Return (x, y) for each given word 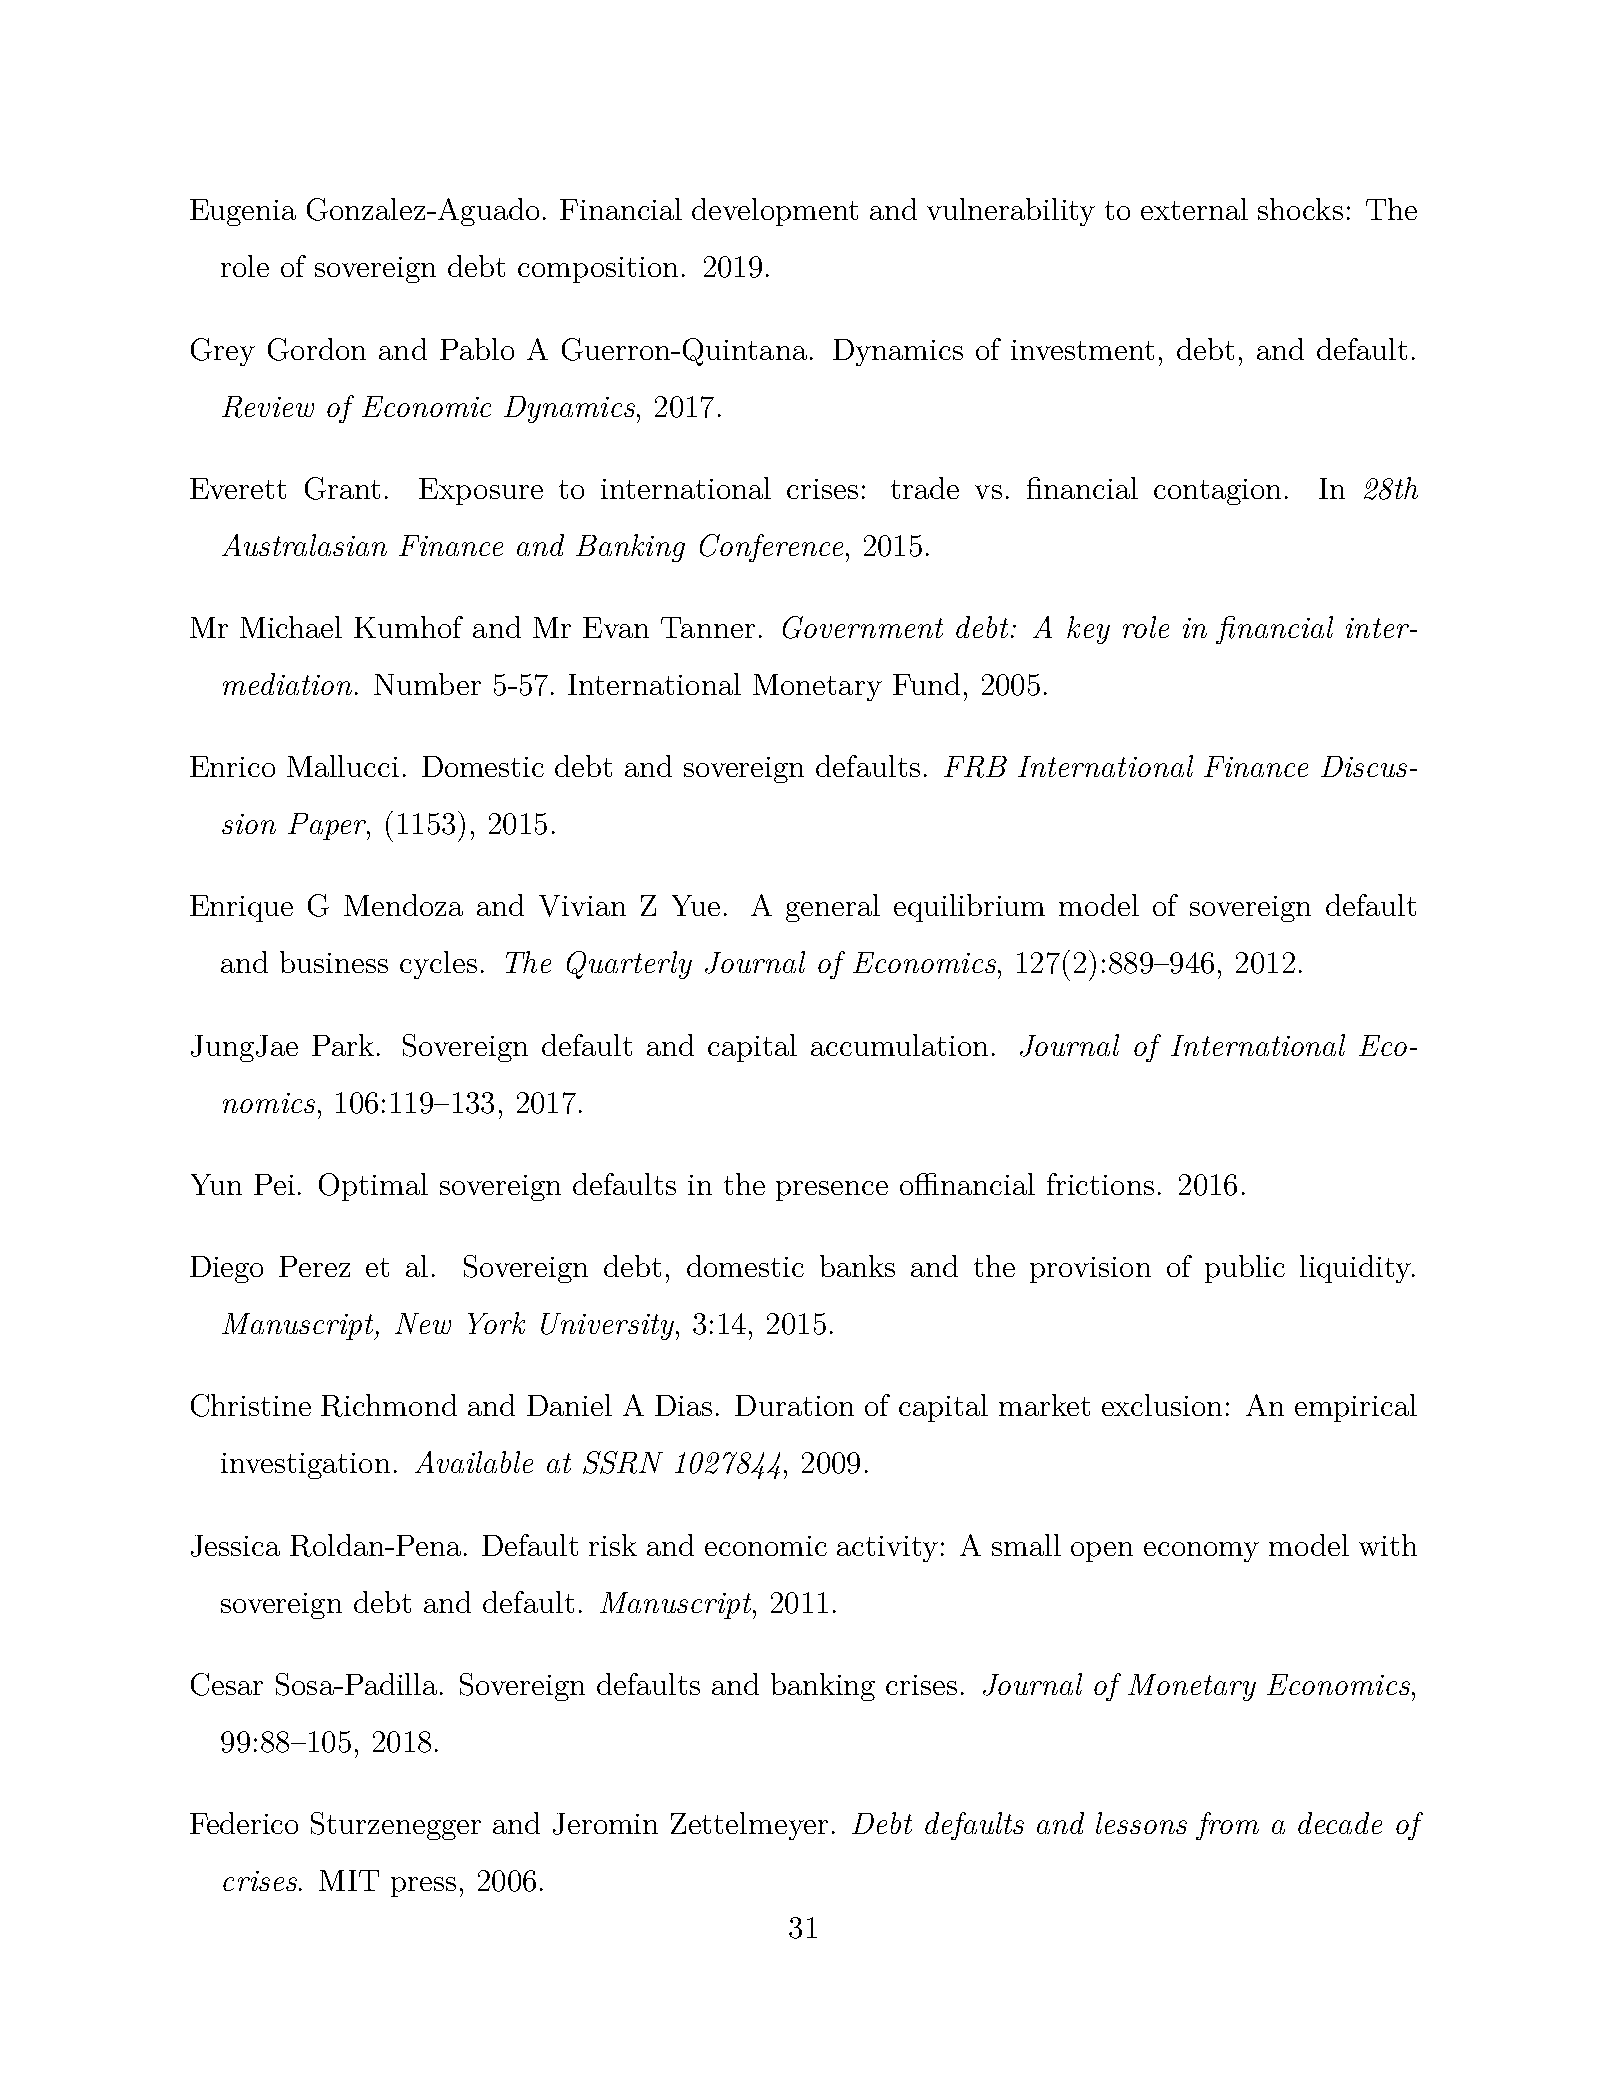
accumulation (899, 1045)
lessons (1141, 1823)
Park (343, 1045)
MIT (349, 1880)
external (1194, 209)
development (775, 212)
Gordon (317, 349)
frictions (1100, 1184)
